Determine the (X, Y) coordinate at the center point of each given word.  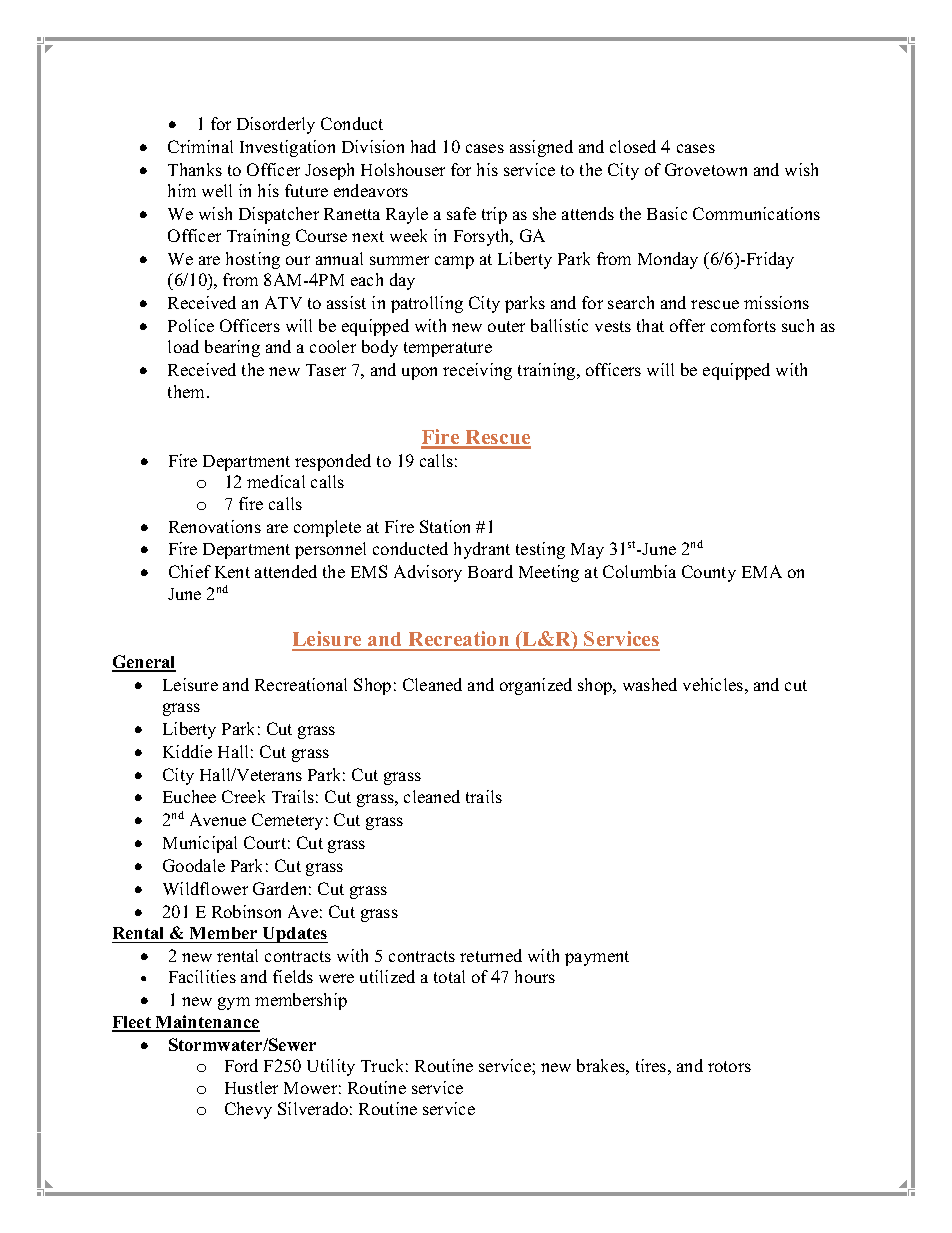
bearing (232, 348)
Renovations (215, 526)
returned (491, 955)
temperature (448, 349)
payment (597, 958)
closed (633, 146)
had (423, 146)
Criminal (200, 146)
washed (650, 684)
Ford (241, 1065)
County (709, 573)
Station (445, 526)
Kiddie (187, 751)
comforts (743, 325)
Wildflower (205, 888)
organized (536, 686)
